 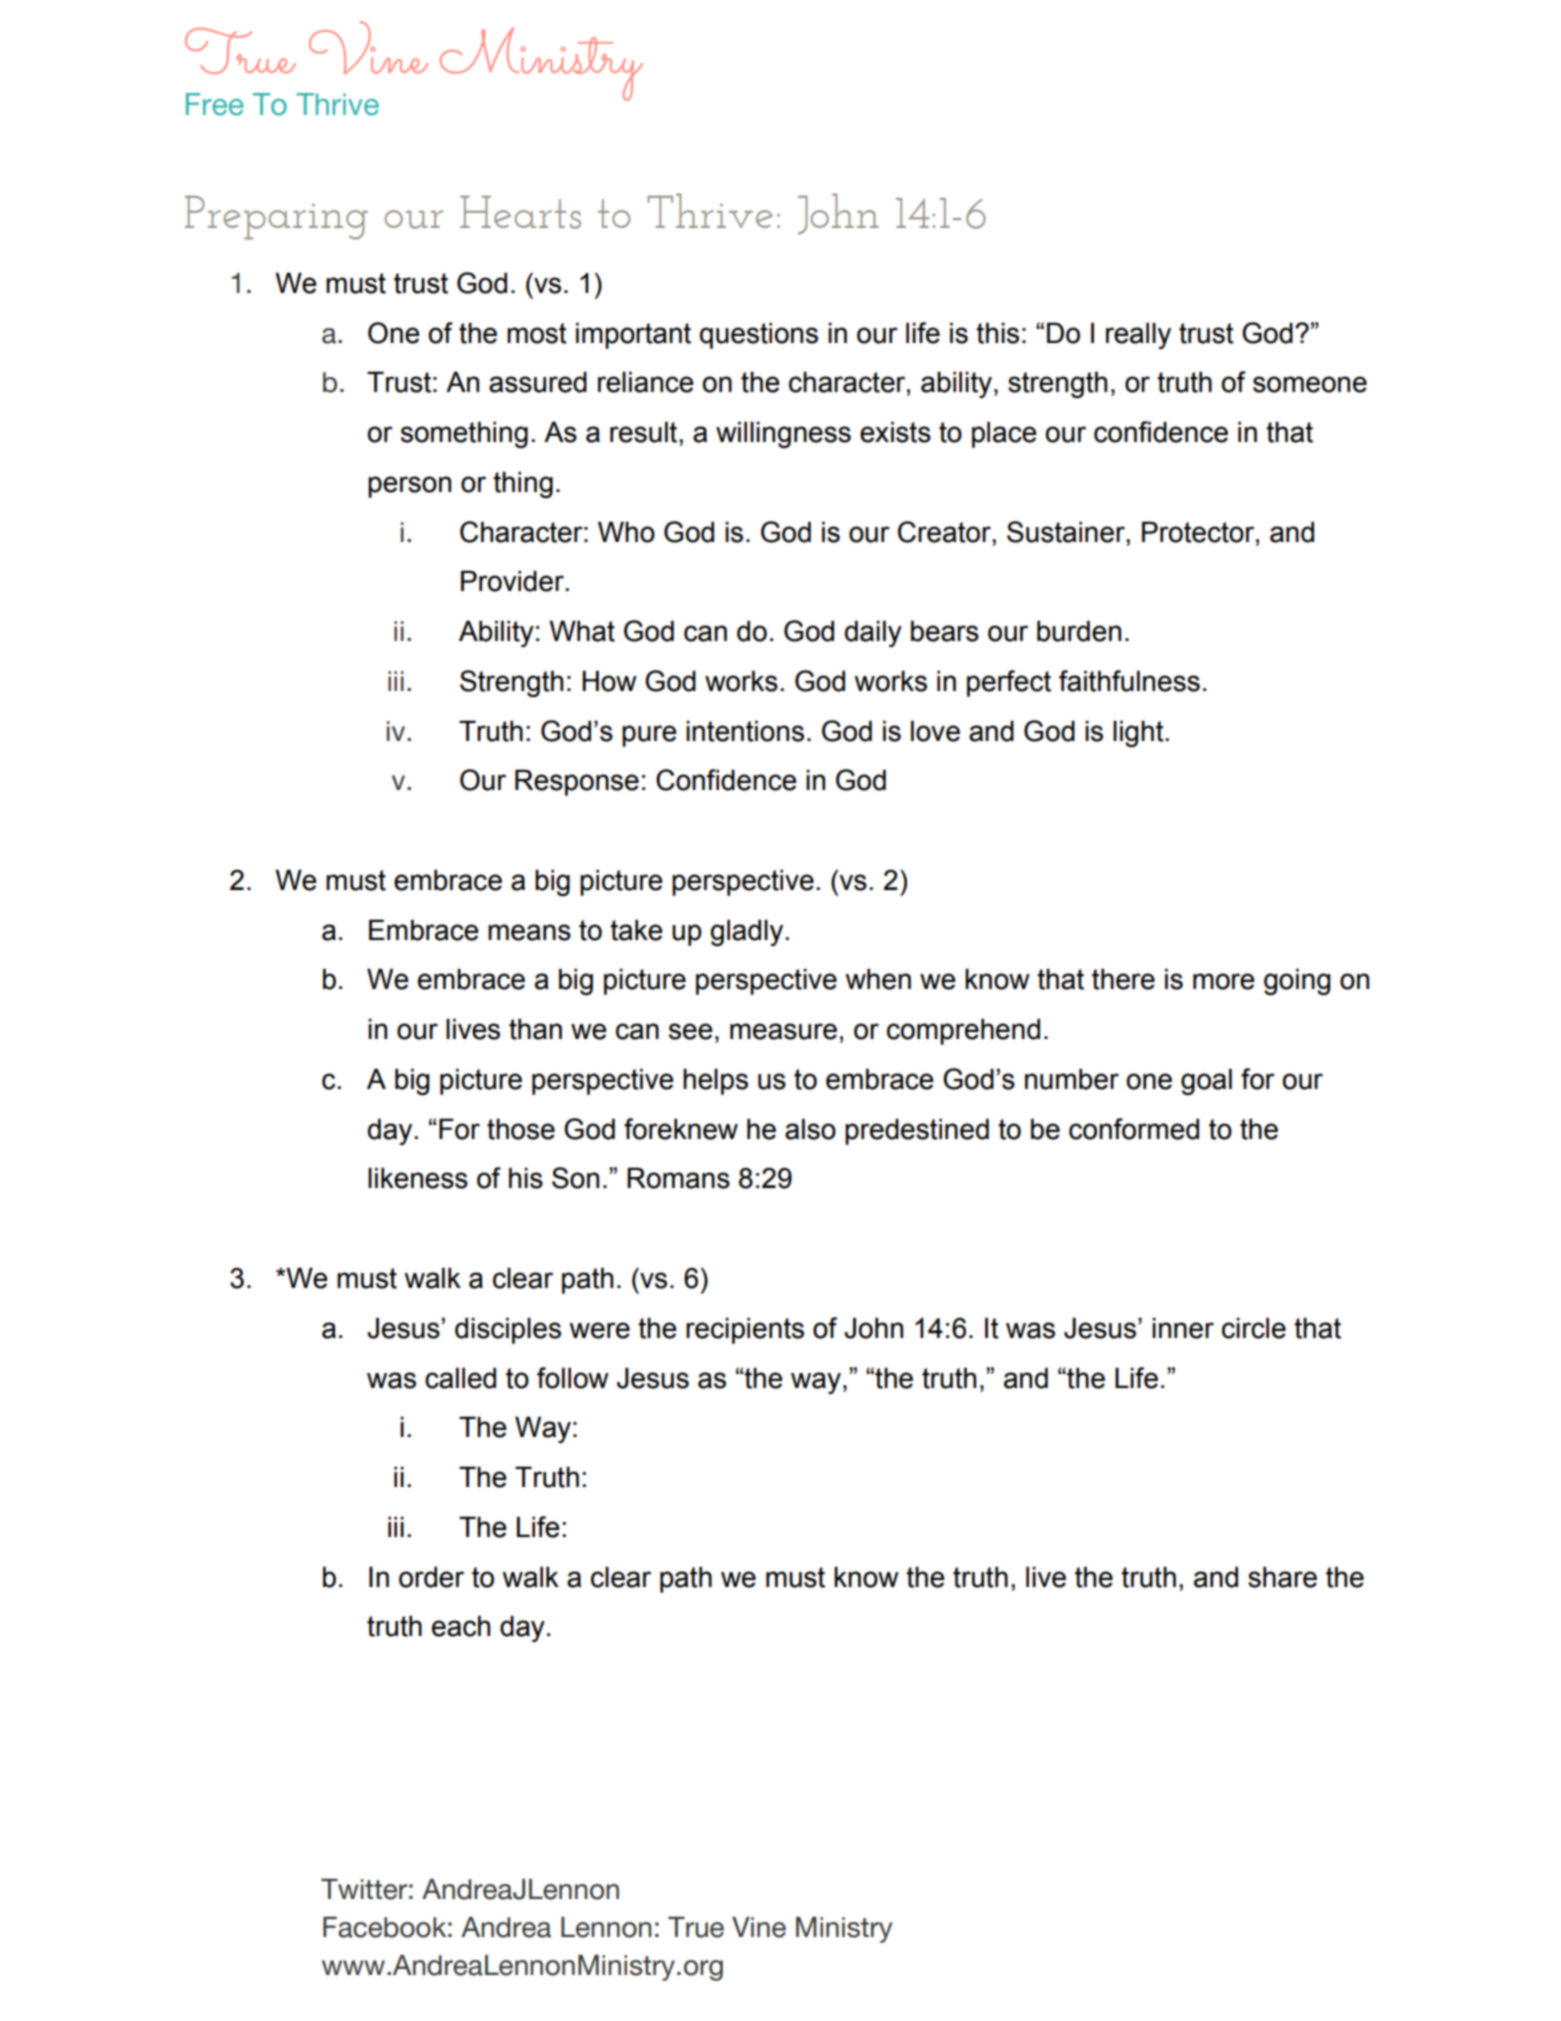 I want to click on really, so click(x=1138, y=335).
